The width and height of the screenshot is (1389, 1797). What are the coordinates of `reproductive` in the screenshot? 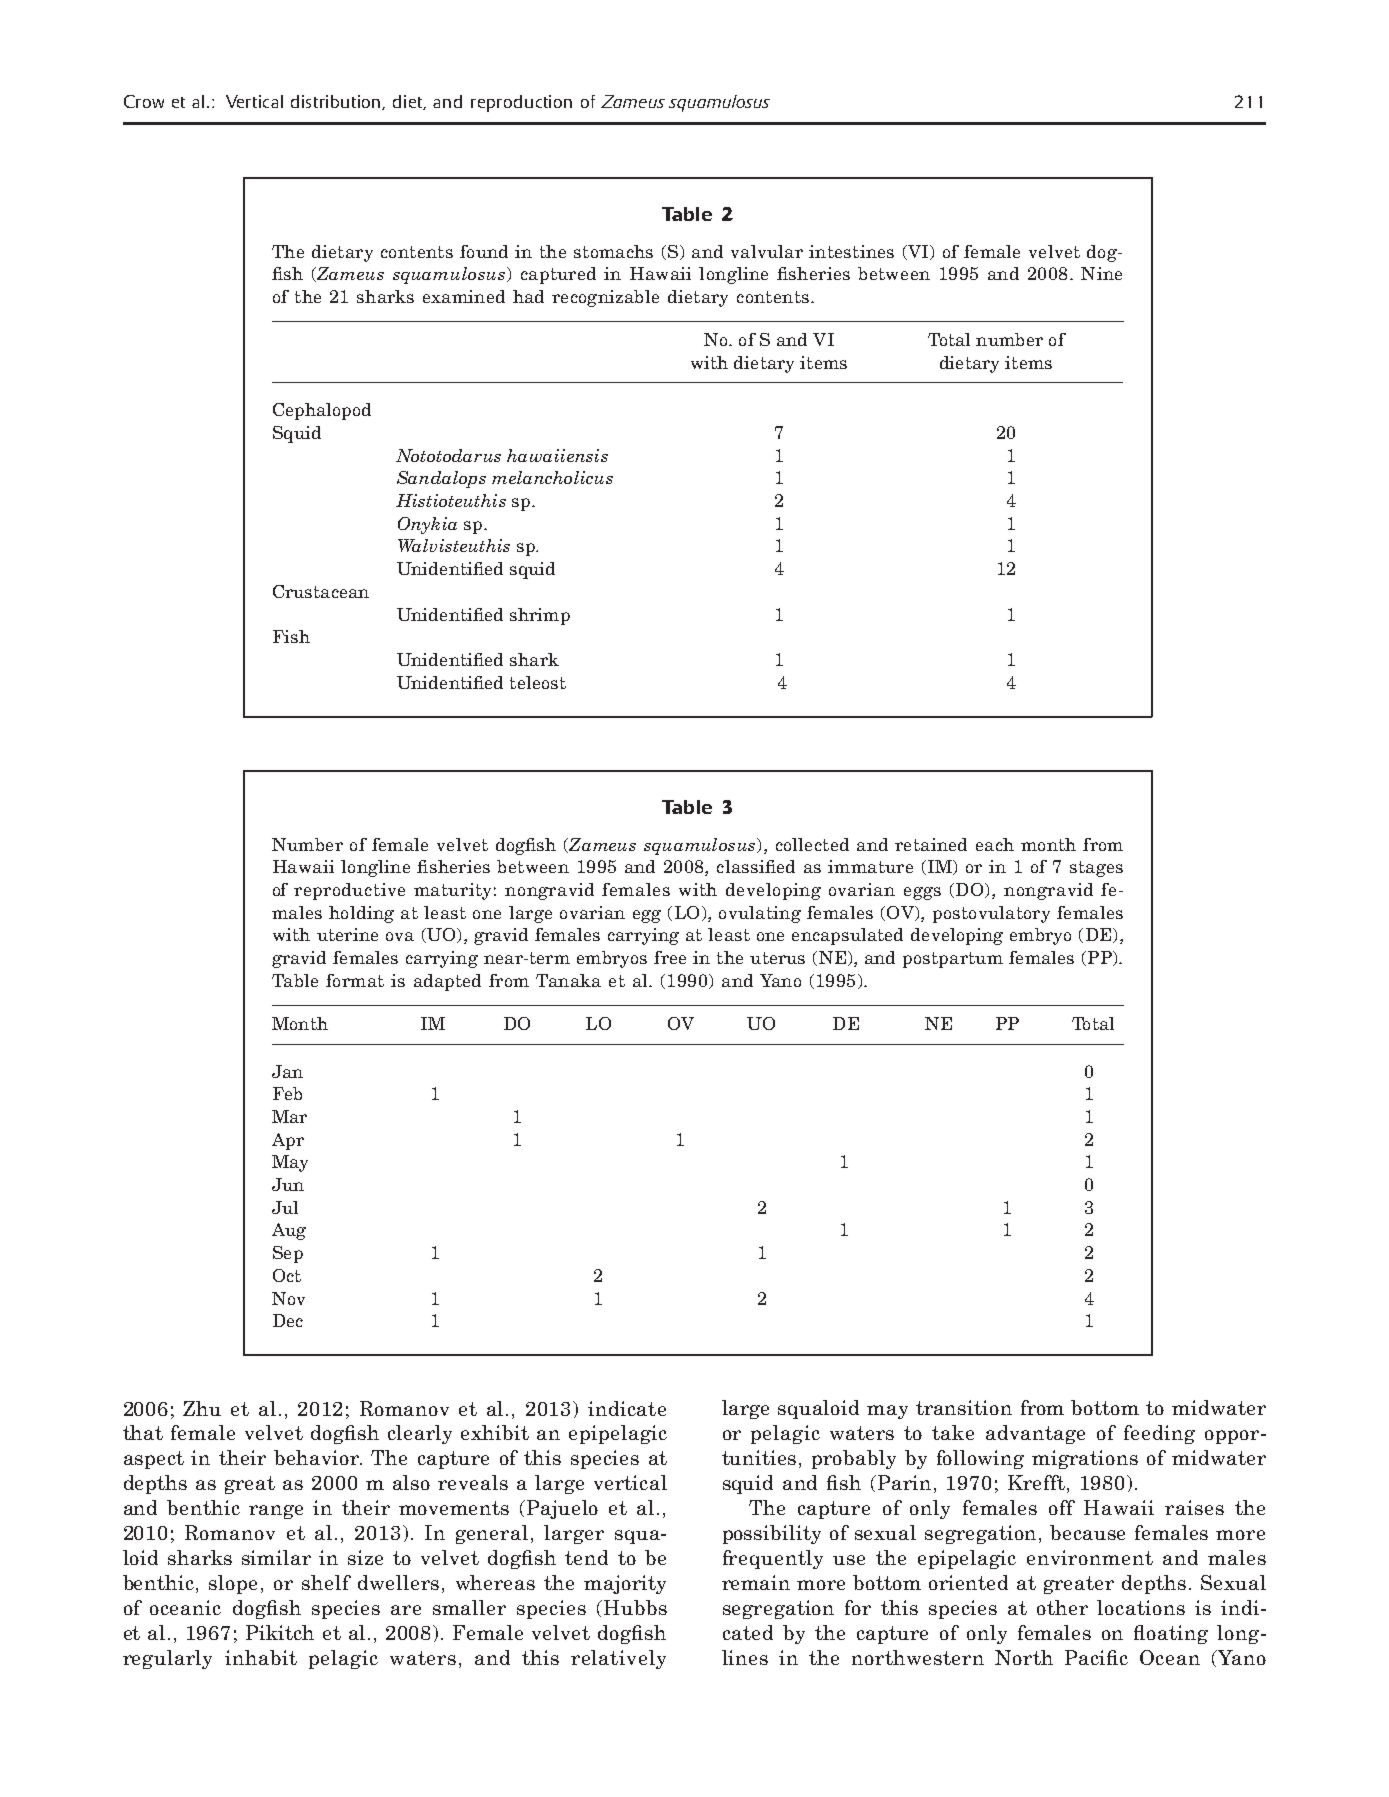 It's located at (349, 891).
